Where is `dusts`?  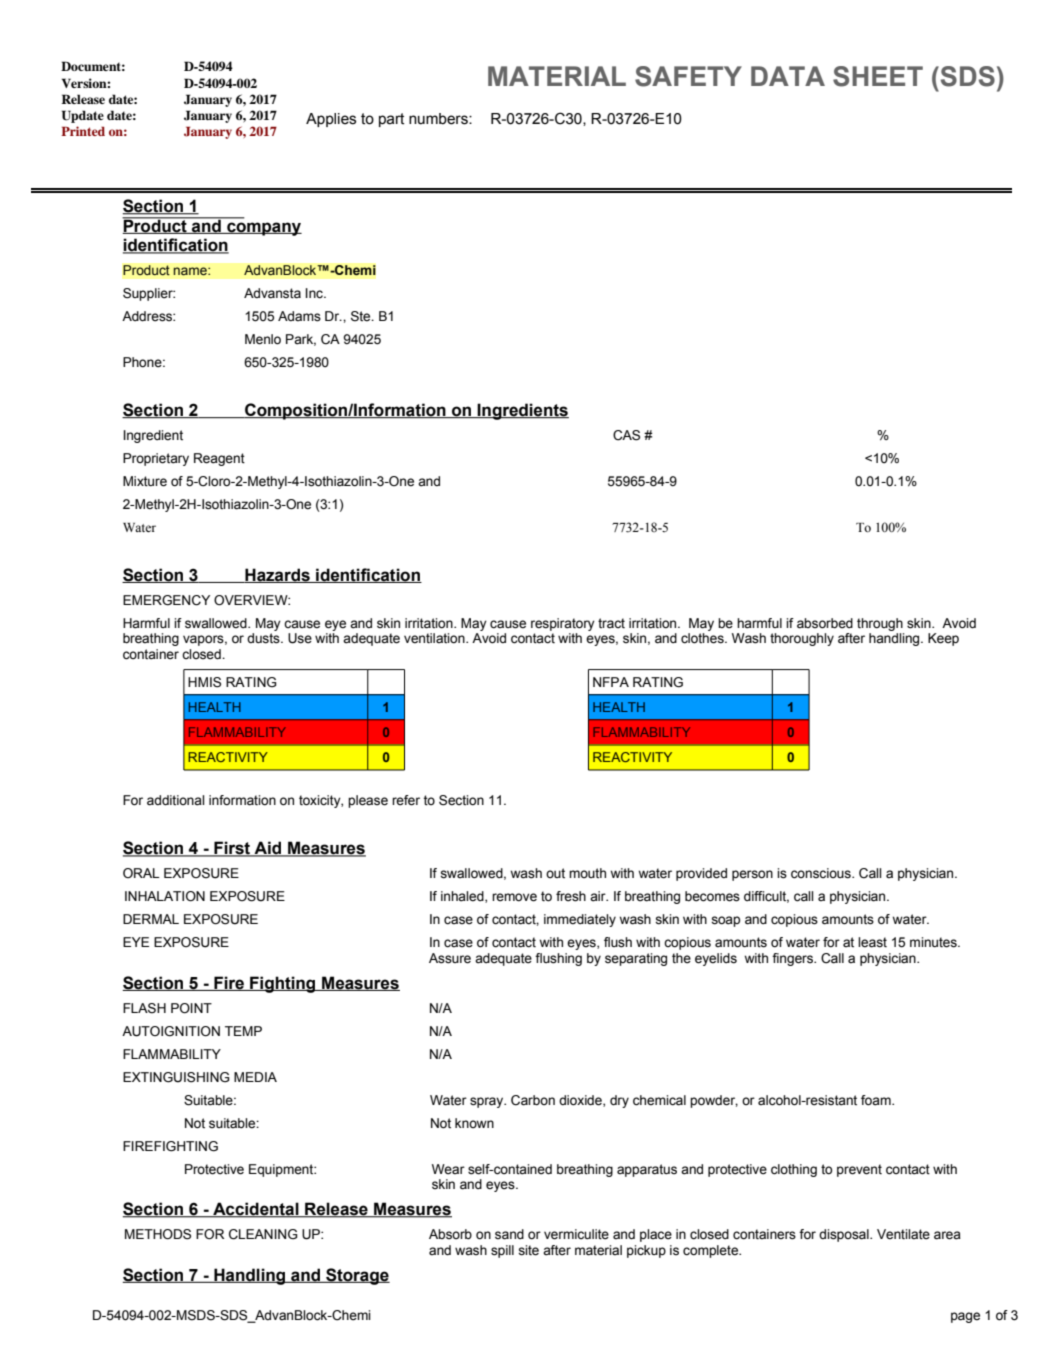
dusts is located at coordinates (264, 638).
